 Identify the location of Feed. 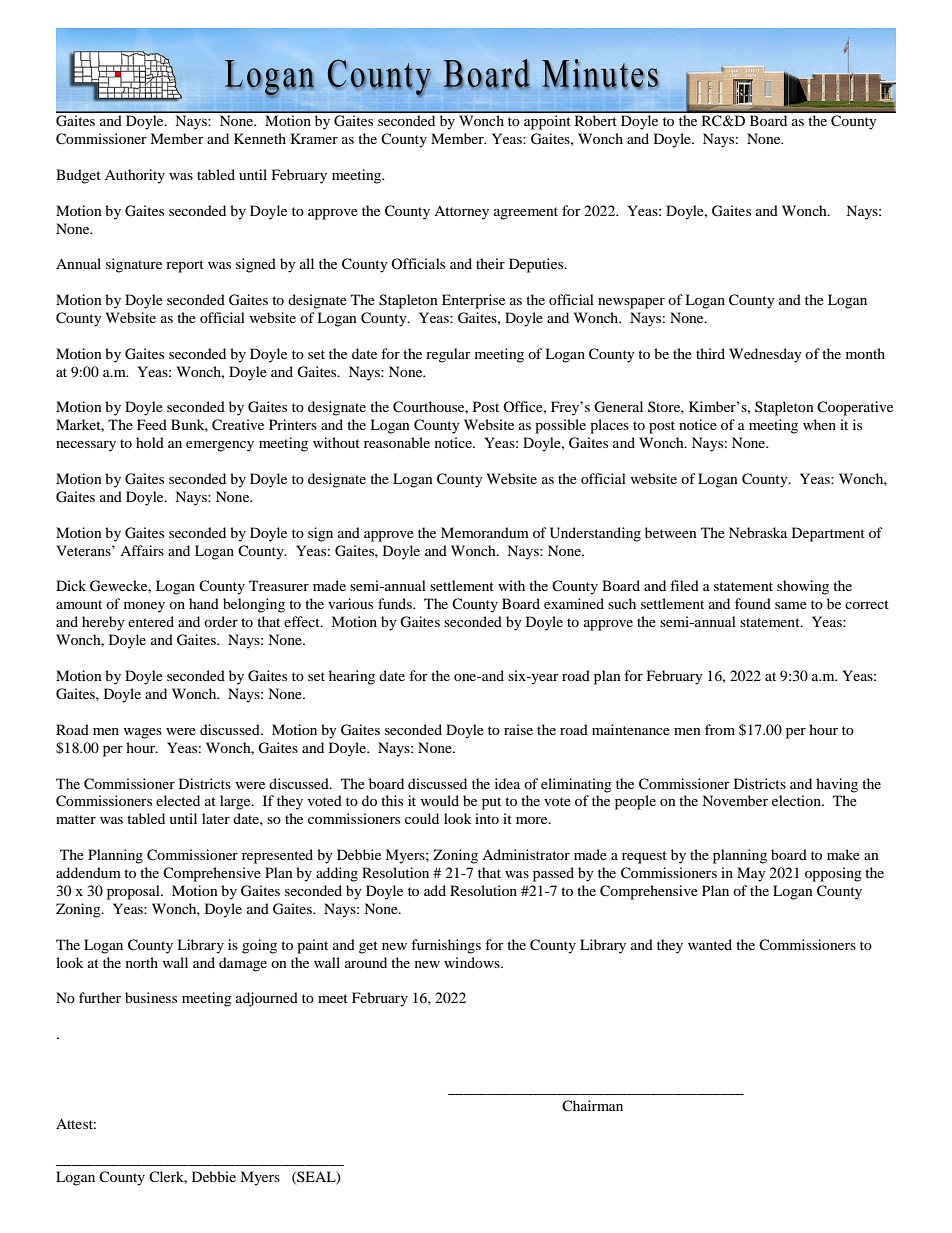
(152, 424).
